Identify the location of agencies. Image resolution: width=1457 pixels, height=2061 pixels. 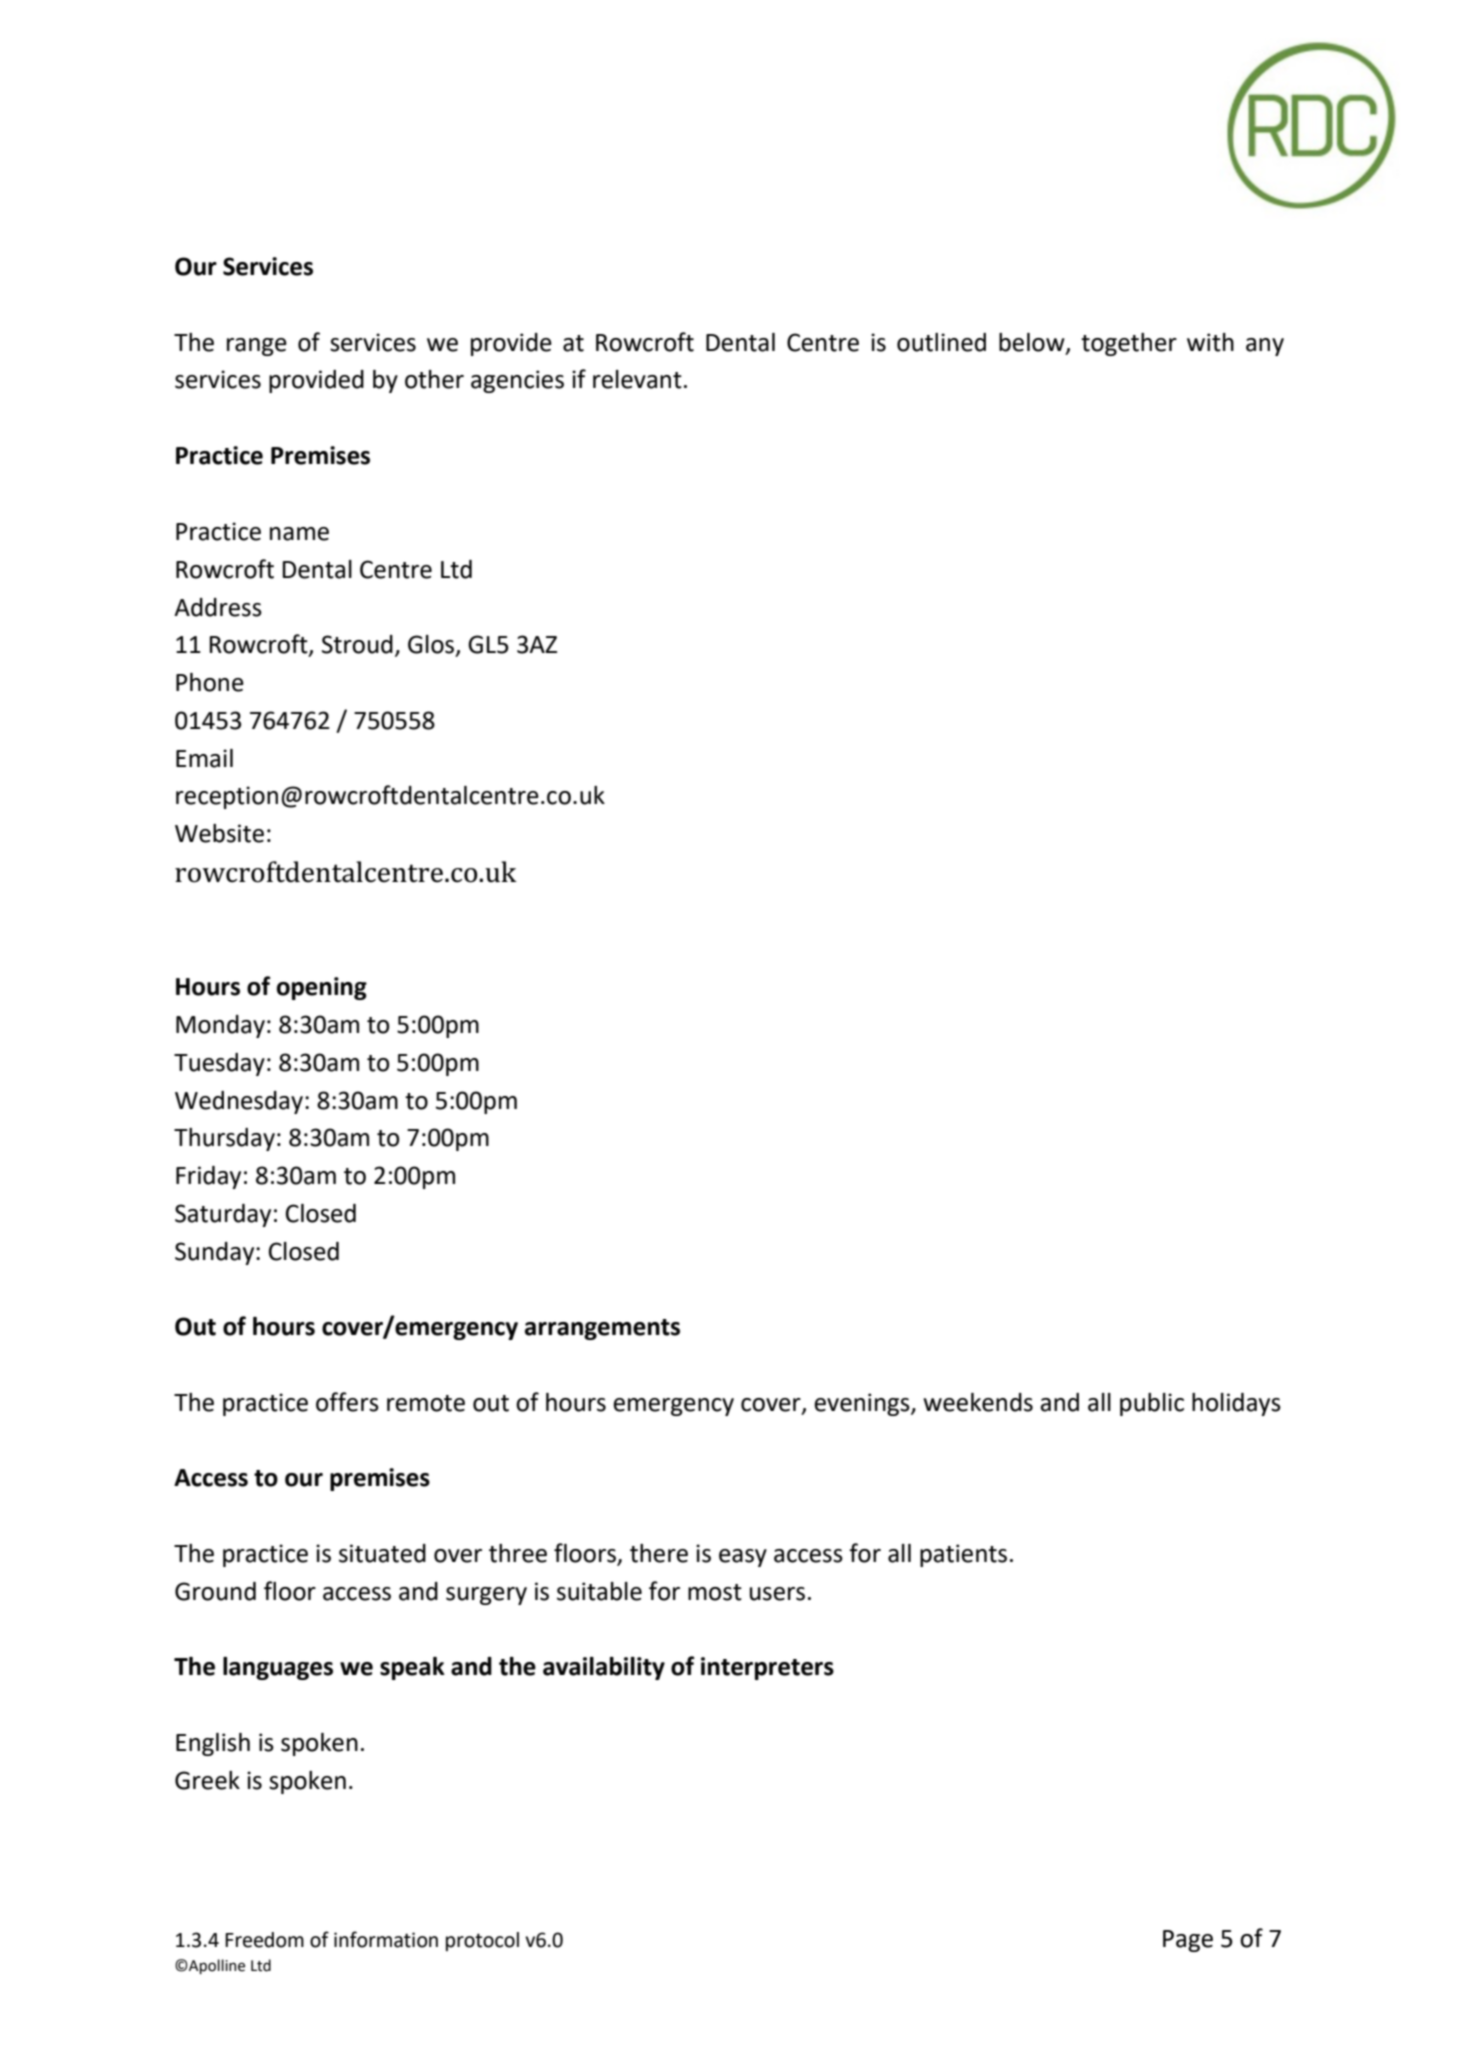
(517, 381).
